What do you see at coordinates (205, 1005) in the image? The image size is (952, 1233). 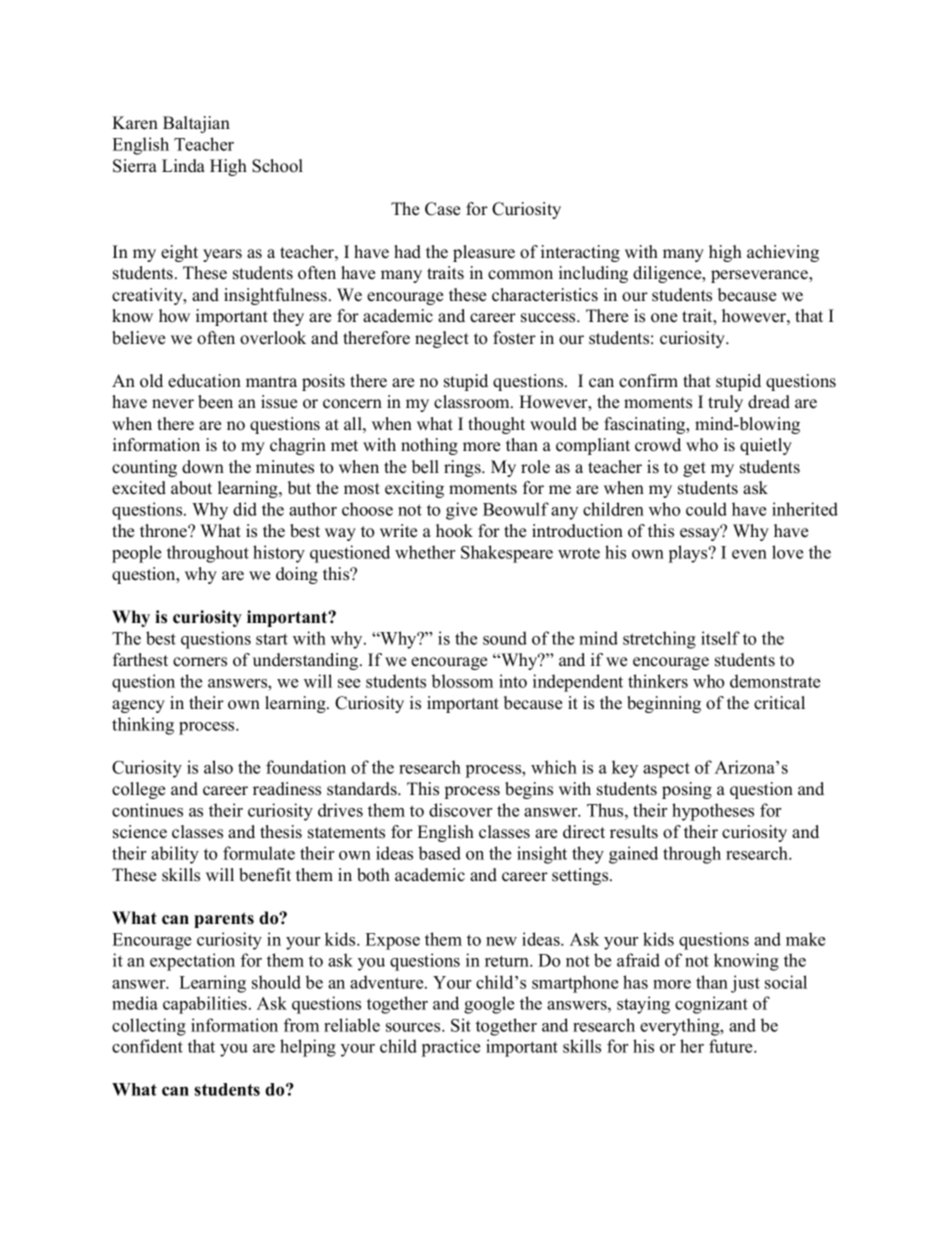 I see `capabilities` at bounding box center [205, 1005].
